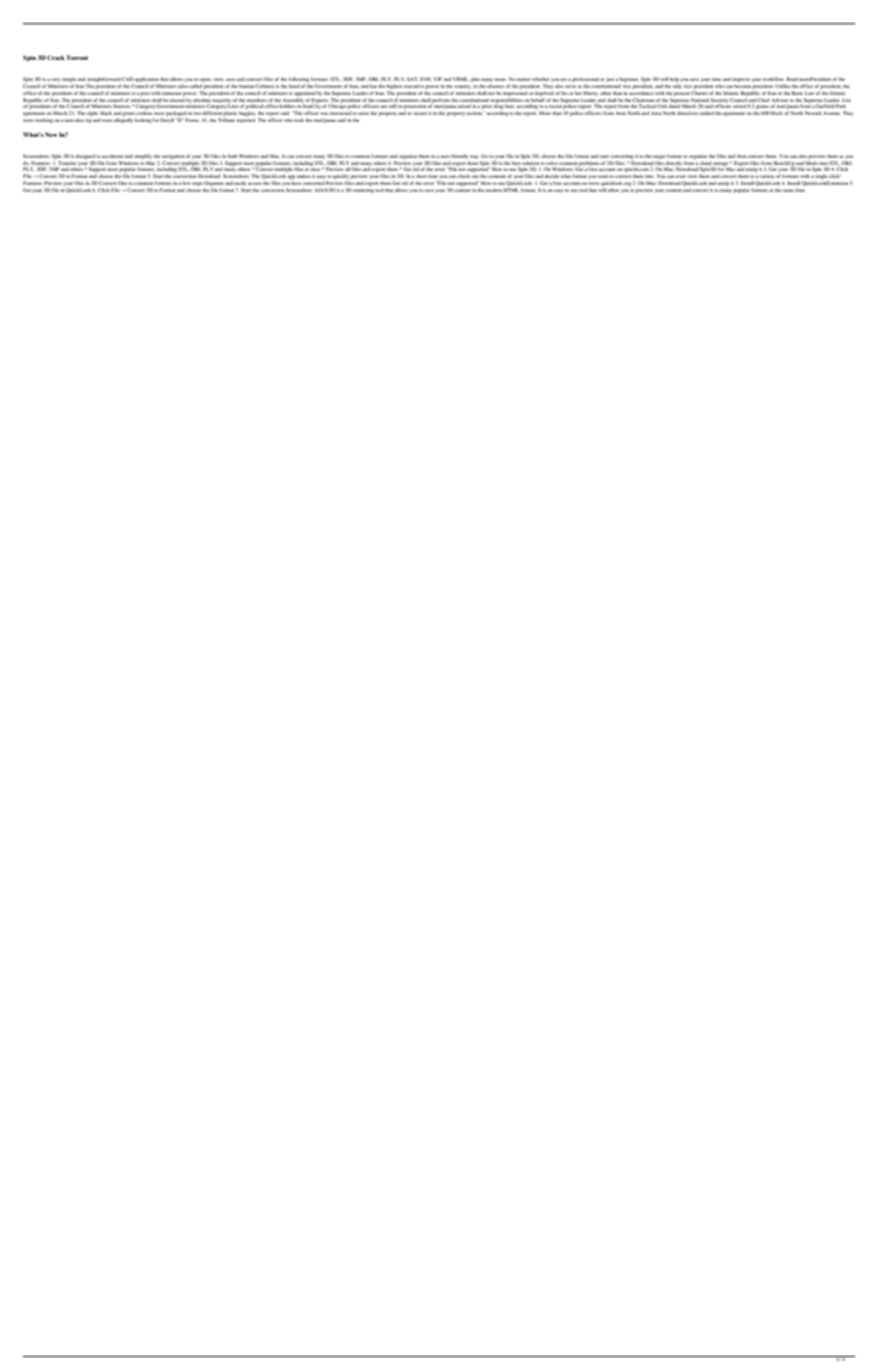  Describe the element at coordinates (77, 57) in the image. I see `Torrent` at that location.
